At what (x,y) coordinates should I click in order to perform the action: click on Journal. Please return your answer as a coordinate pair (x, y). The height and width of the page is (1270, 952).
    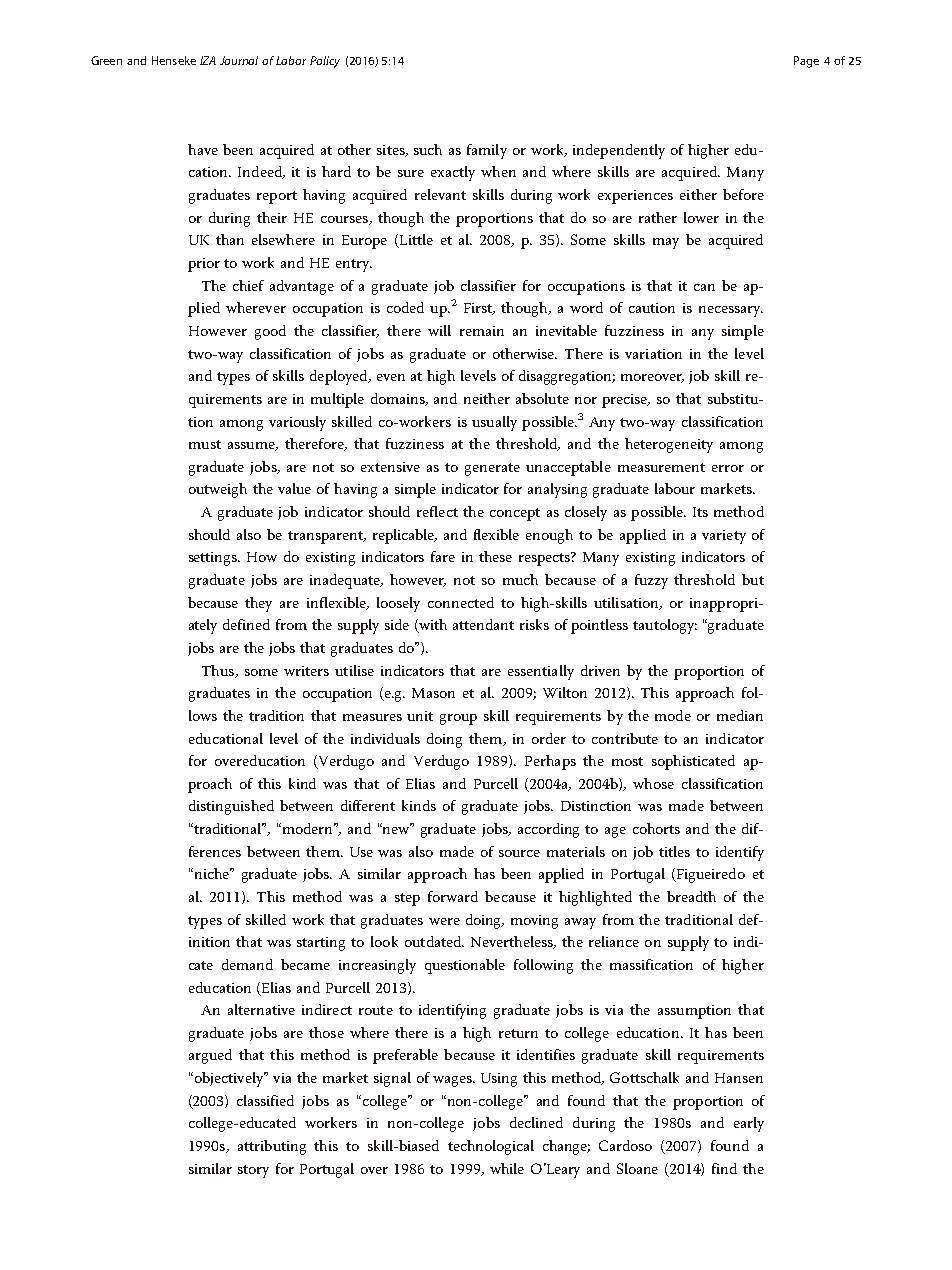
    Looking at the image, I should click on (239, 60).
